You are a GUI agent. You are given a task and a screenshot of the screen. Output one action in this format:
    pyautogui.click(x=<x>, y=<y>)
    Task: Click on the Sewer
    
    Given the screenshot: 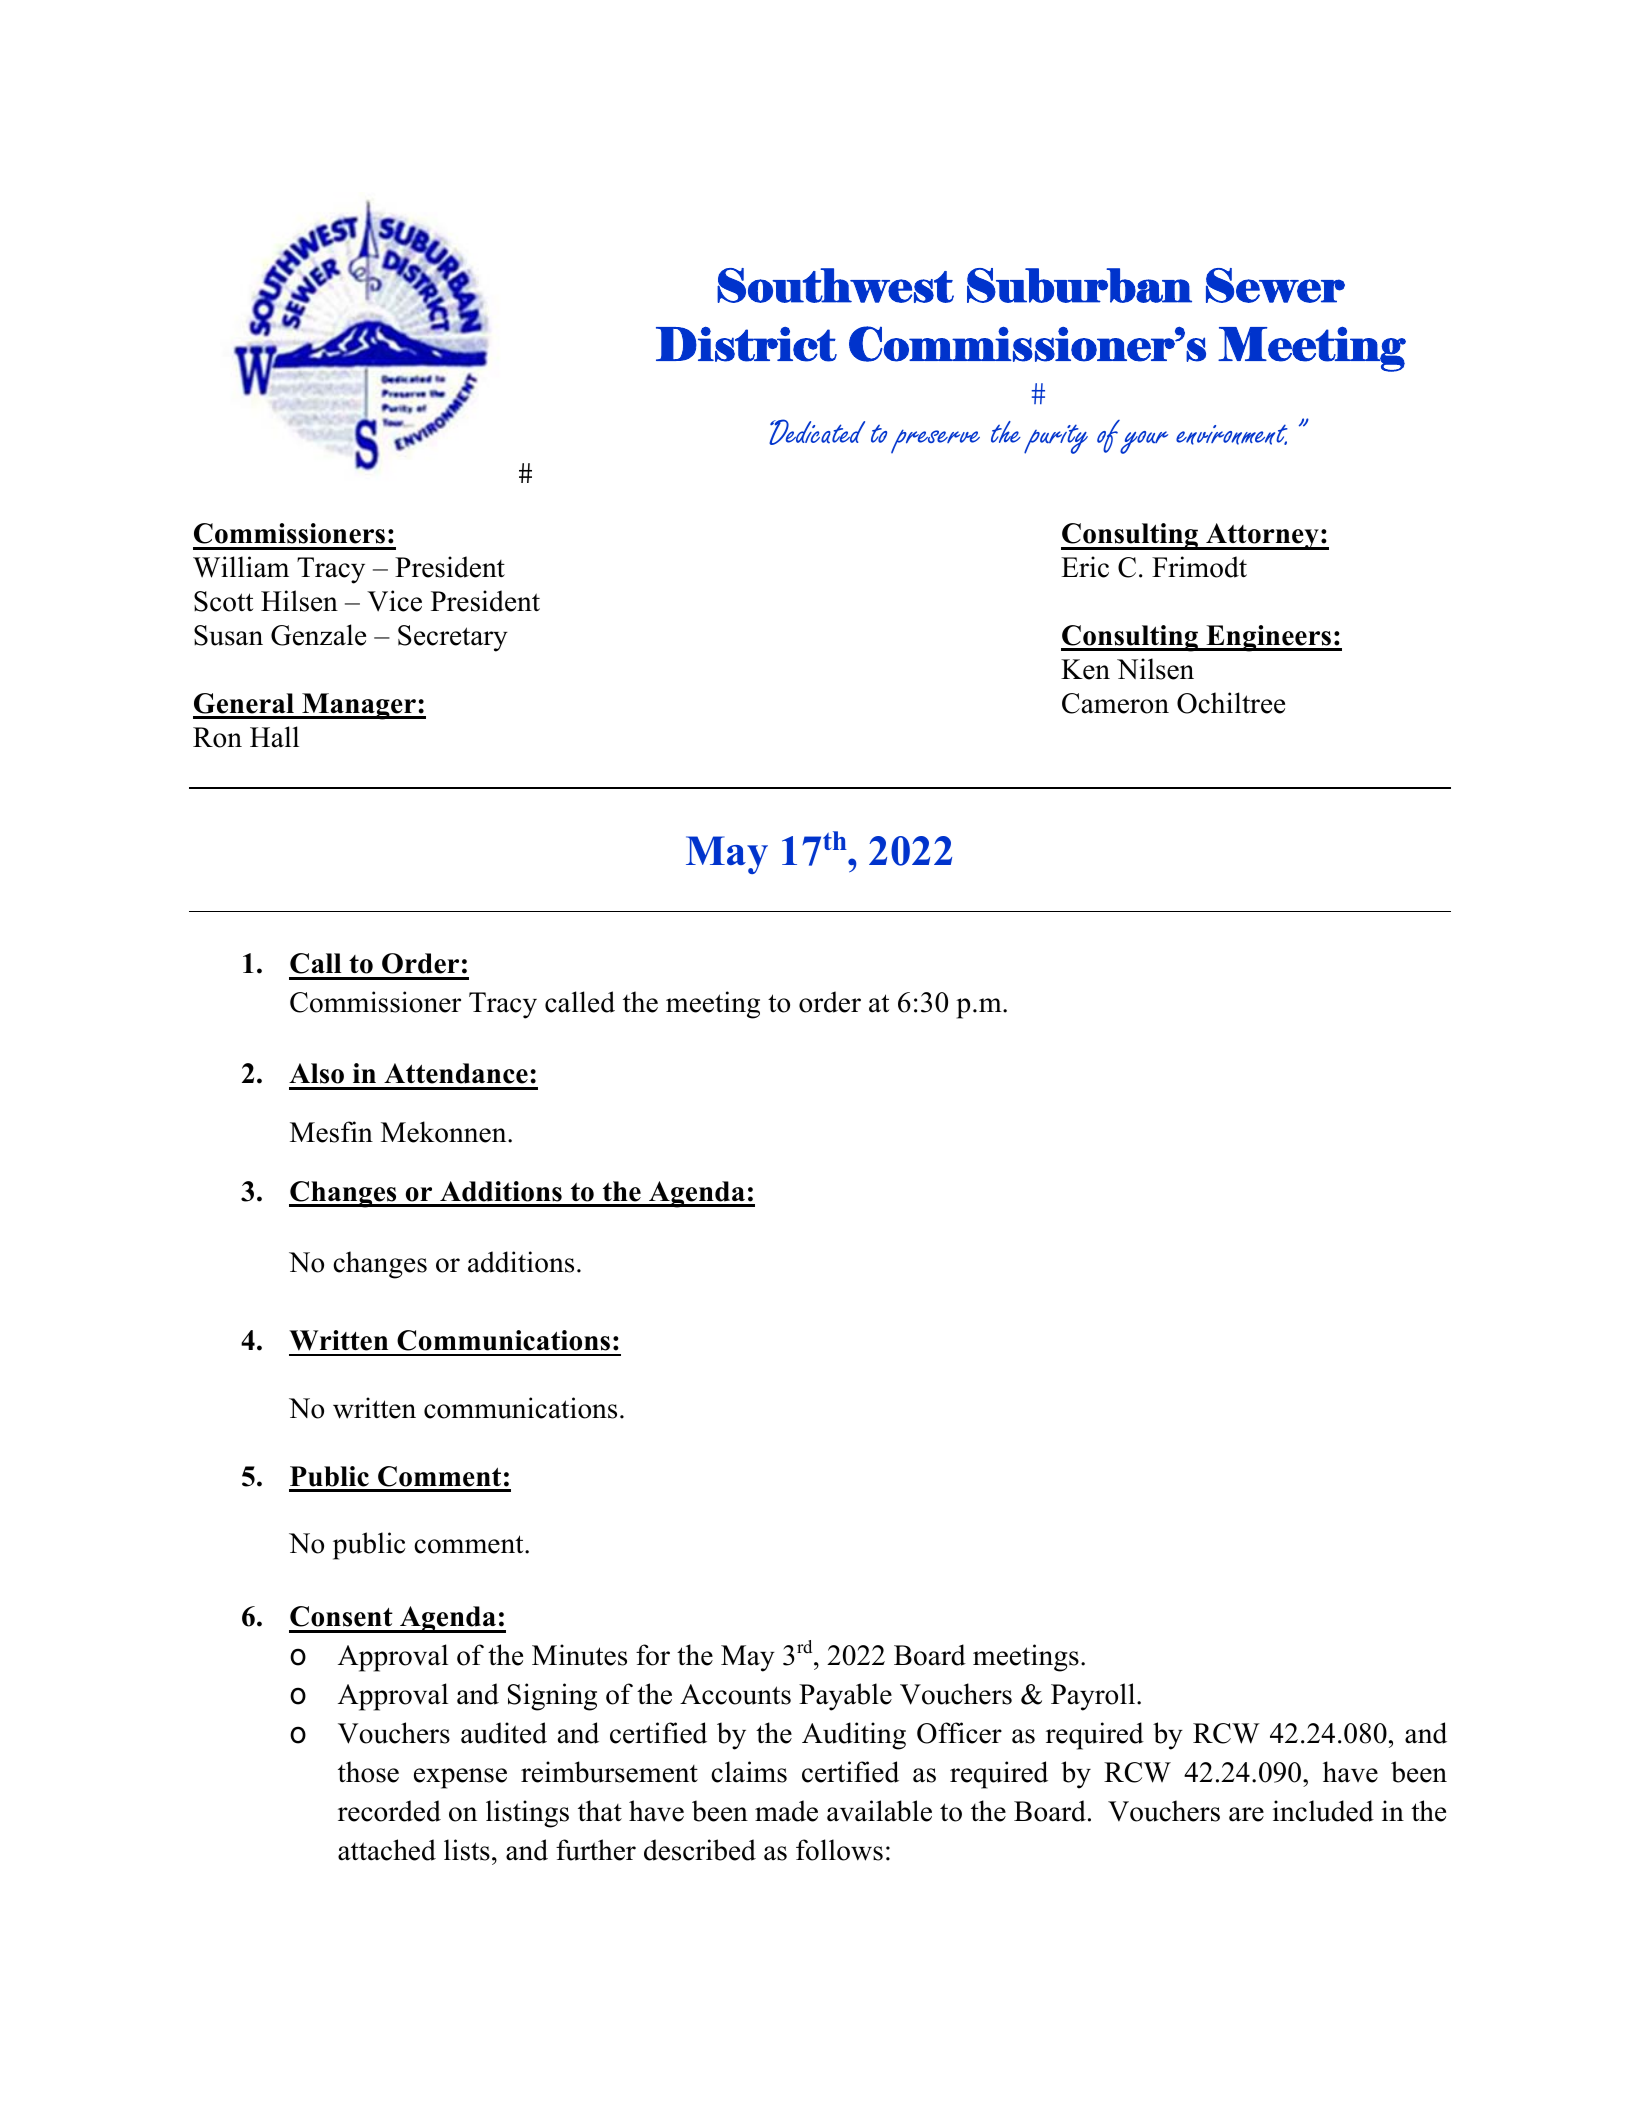 What is the action you would take?
    pyautogui.click(x=1275, y=285)
